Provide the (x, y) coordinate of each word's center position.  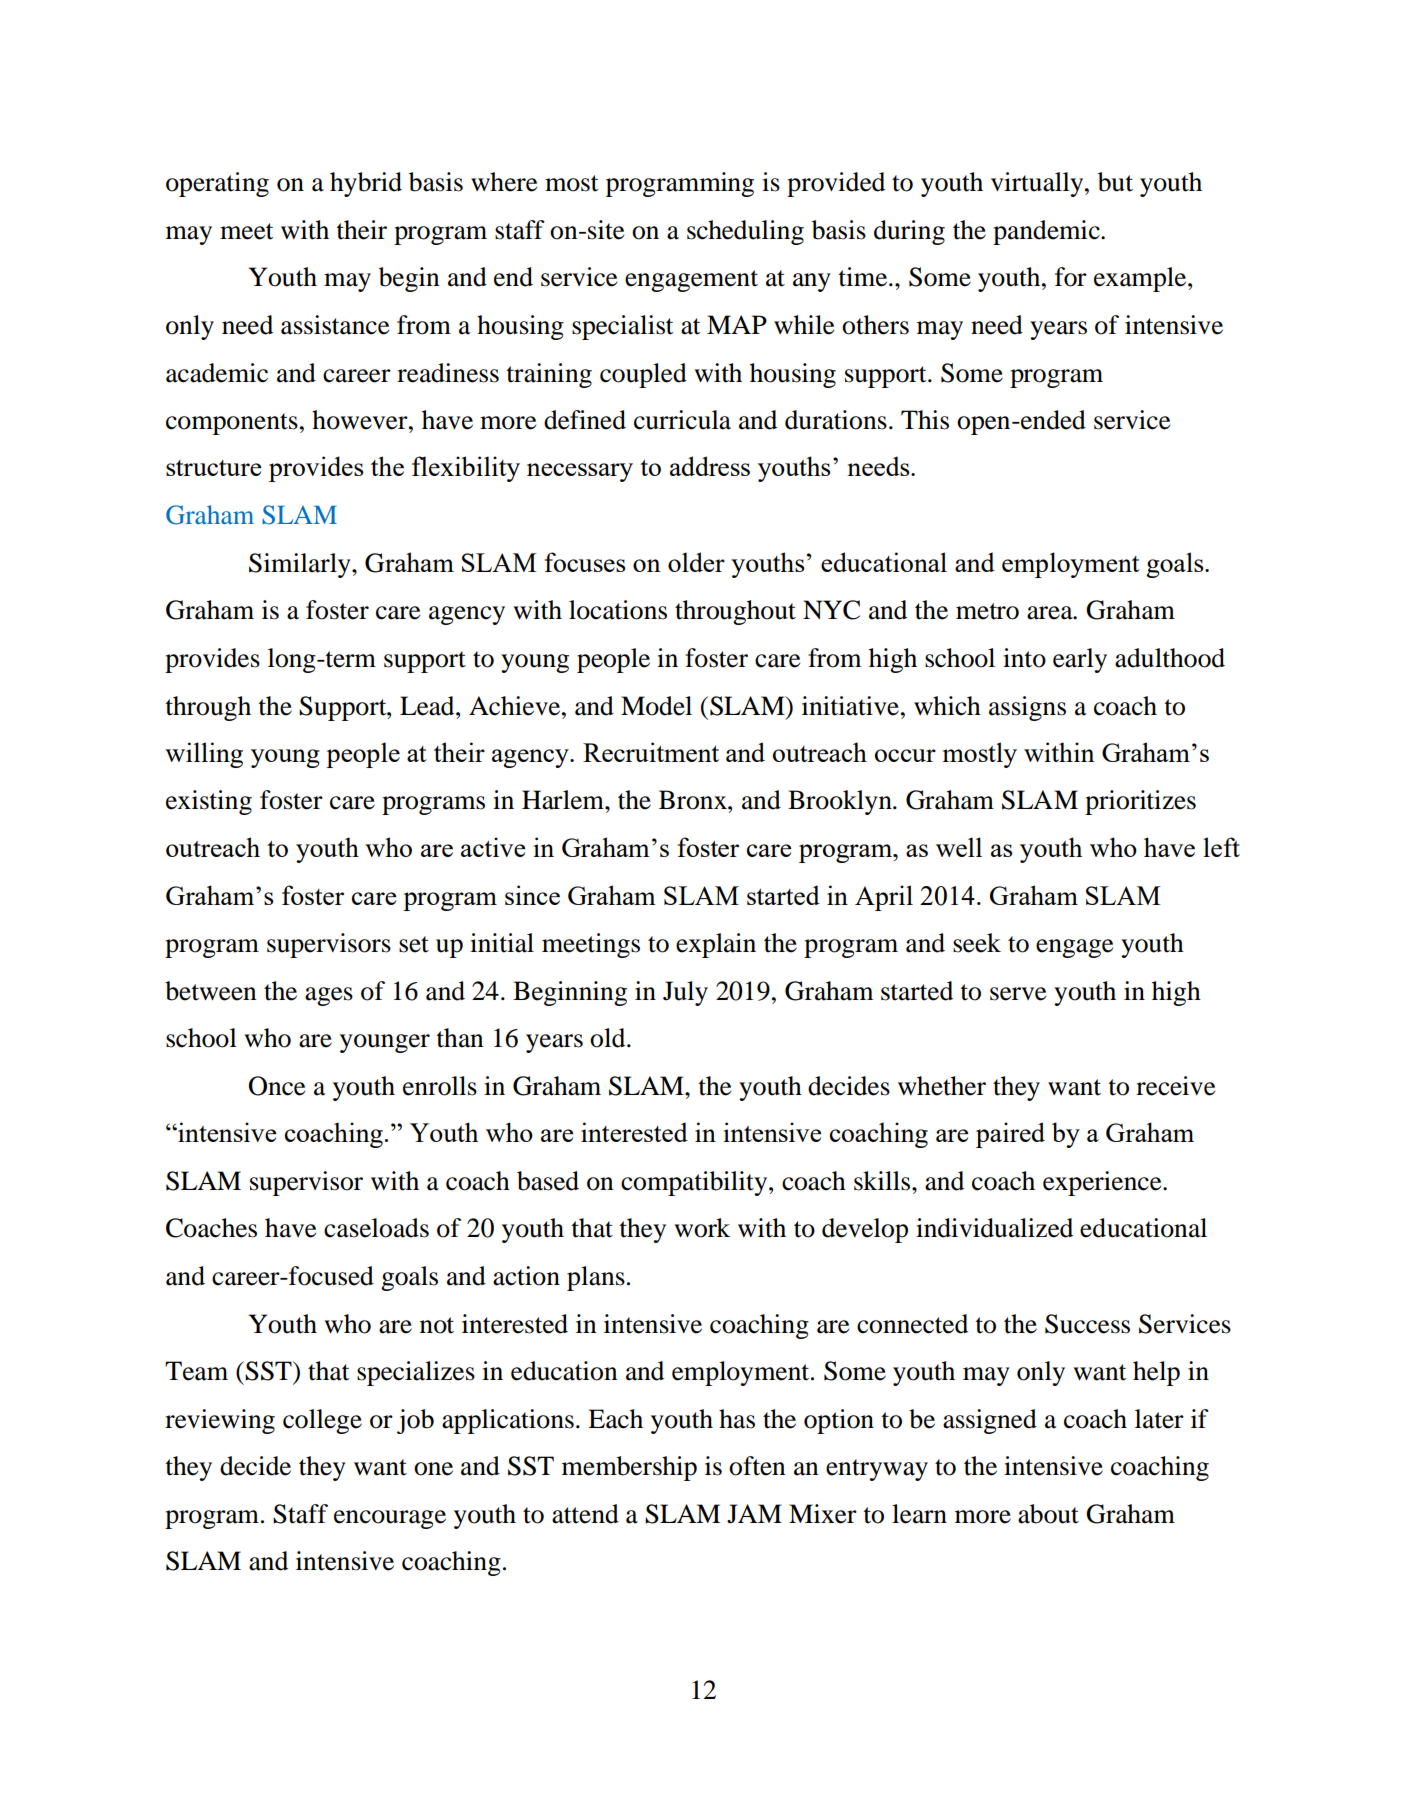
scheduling (745, 232)
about (1048, 1514)
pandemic (1047, 232)
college (322, 1421)
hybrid (366, 184)
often (757, 1466)
